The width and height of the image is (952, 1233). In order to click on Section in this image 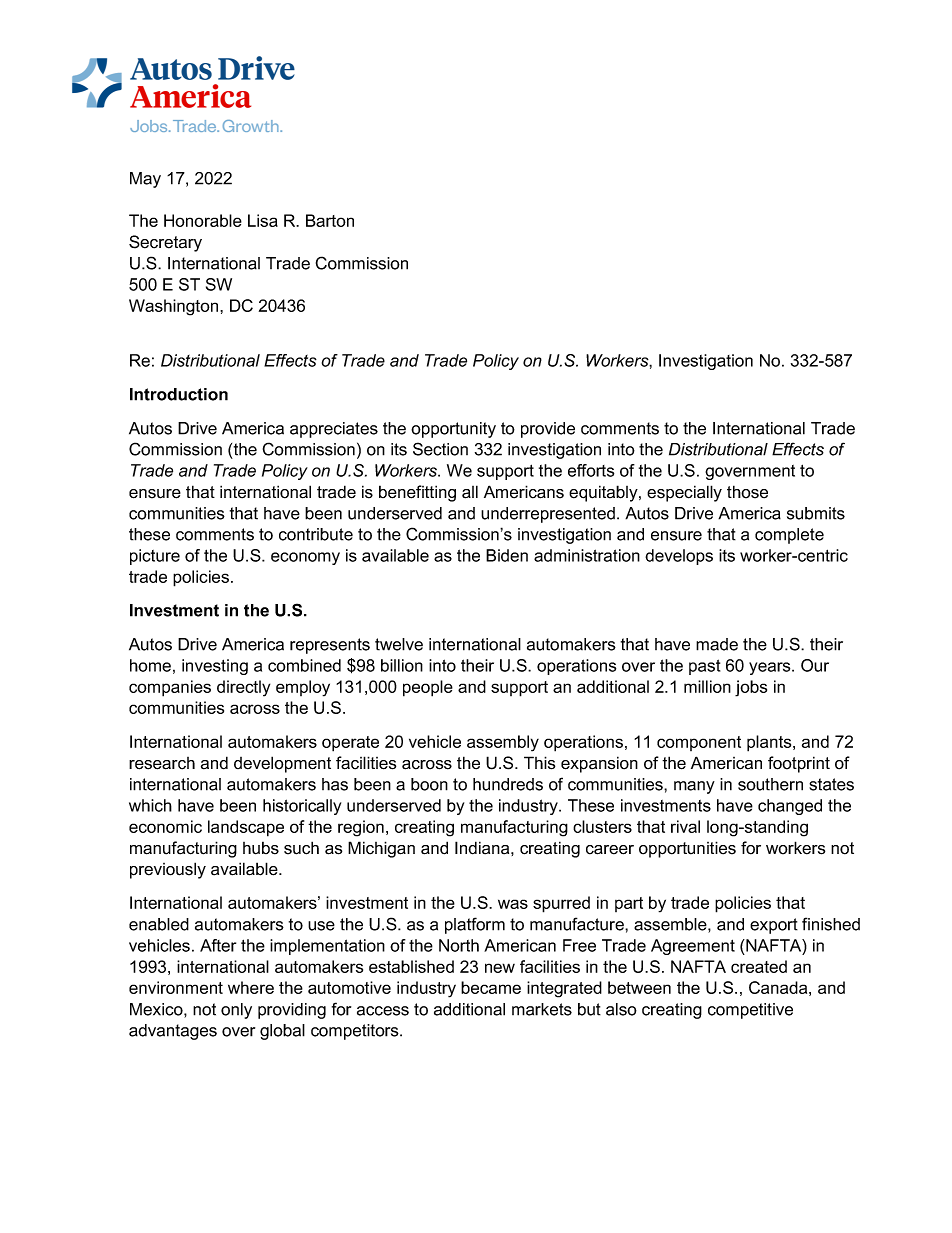, I will do `click(440, 449)`.
